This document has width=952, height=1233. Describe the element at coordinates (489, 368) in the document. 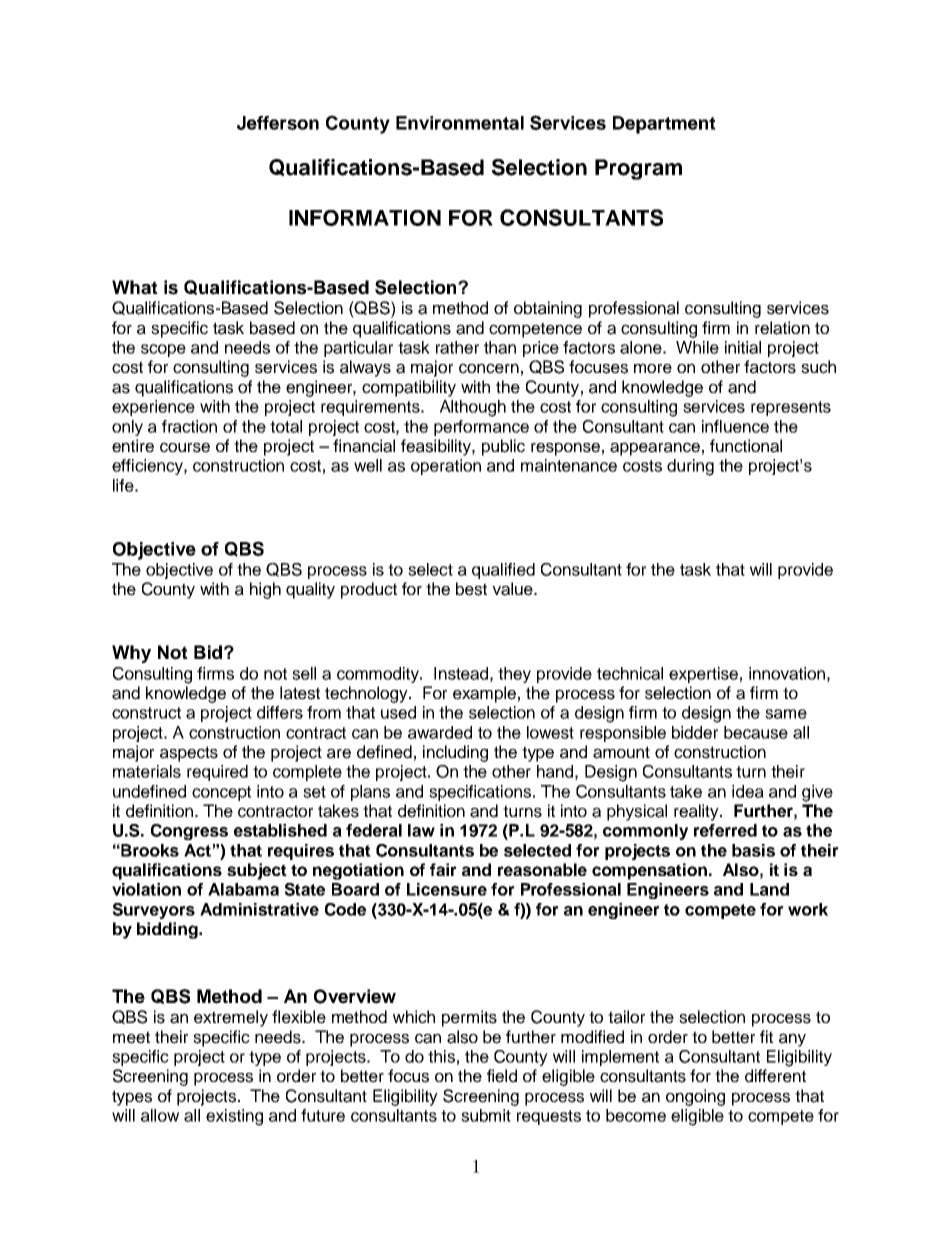

I see `concern` at that location.
